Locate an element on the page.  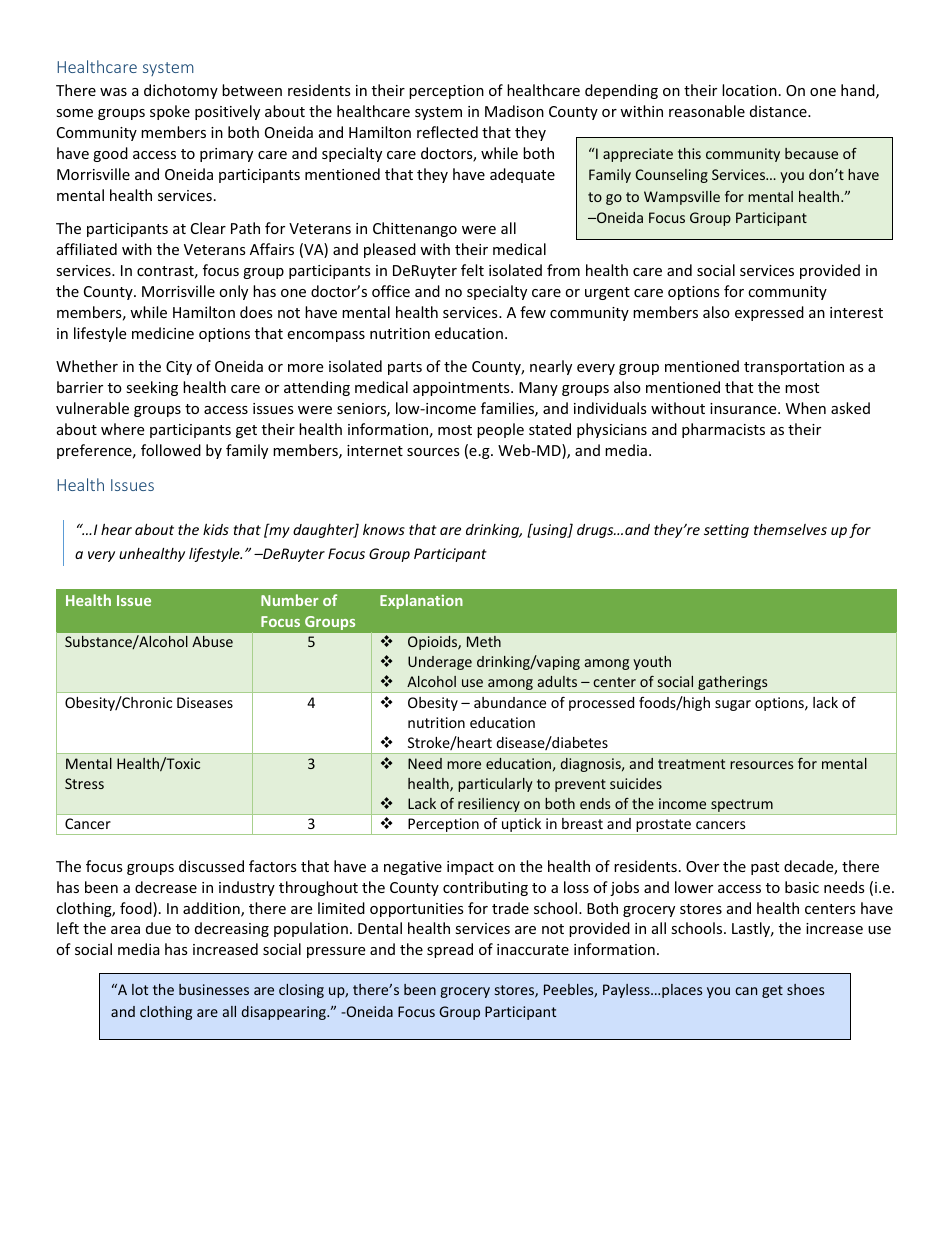
distance is located at coordinates (779, 111).
